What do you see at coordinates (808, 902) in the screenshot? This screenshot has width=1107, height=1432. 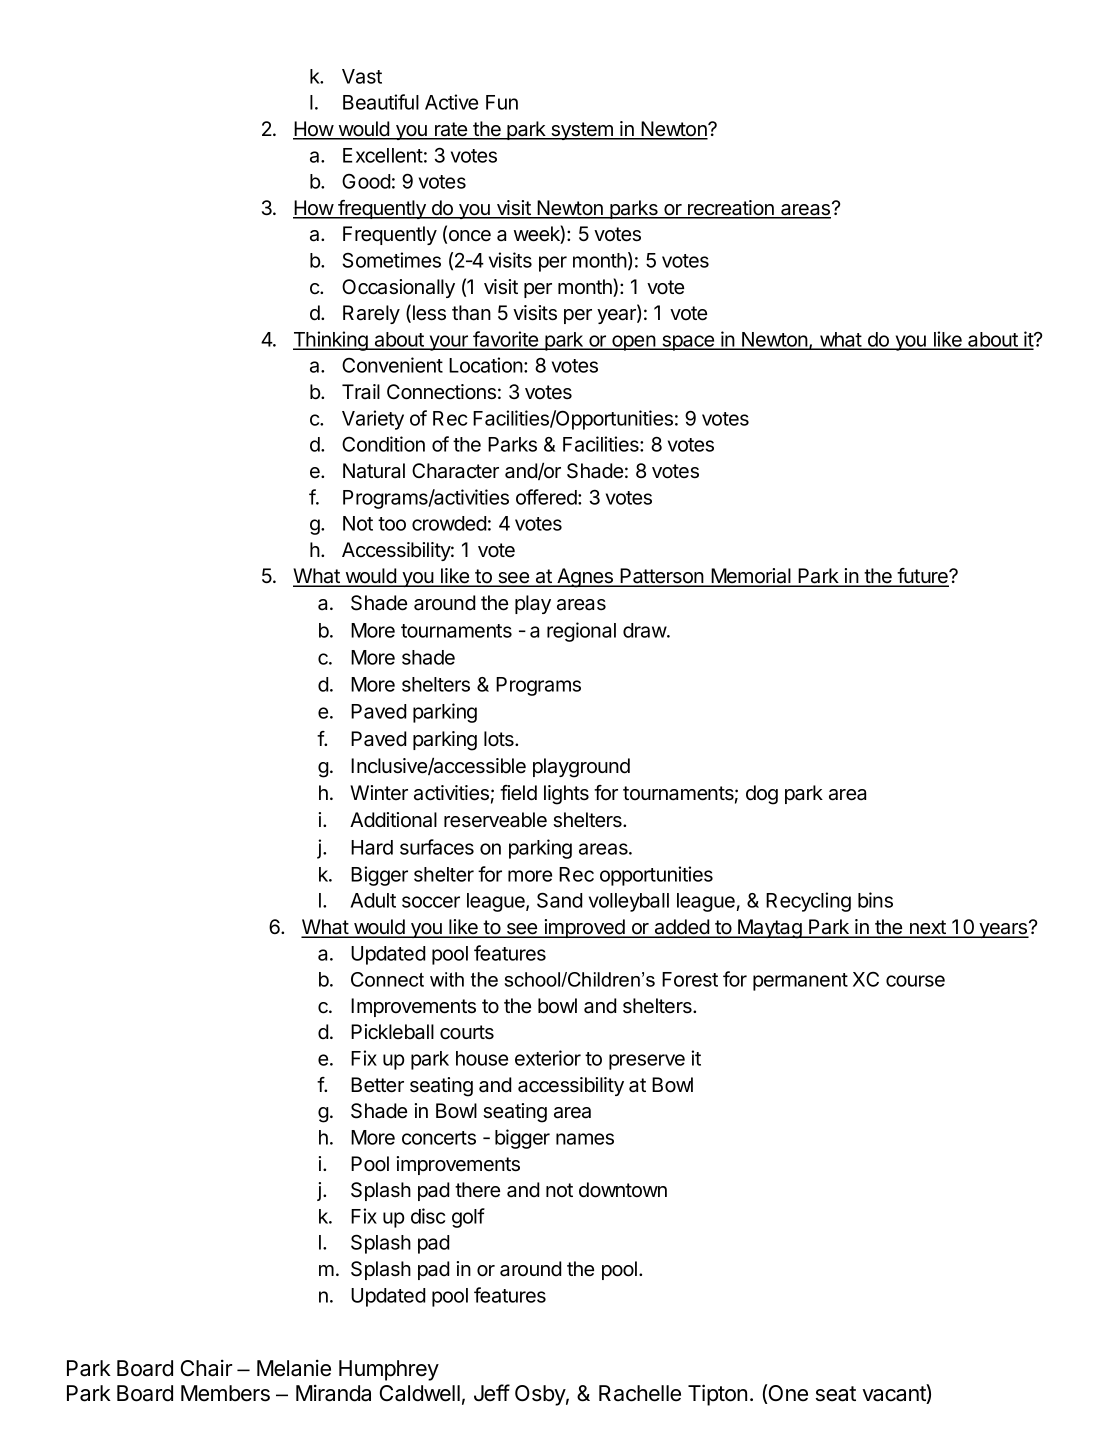 I see `Recycling` at bounding box center [808, 902].
